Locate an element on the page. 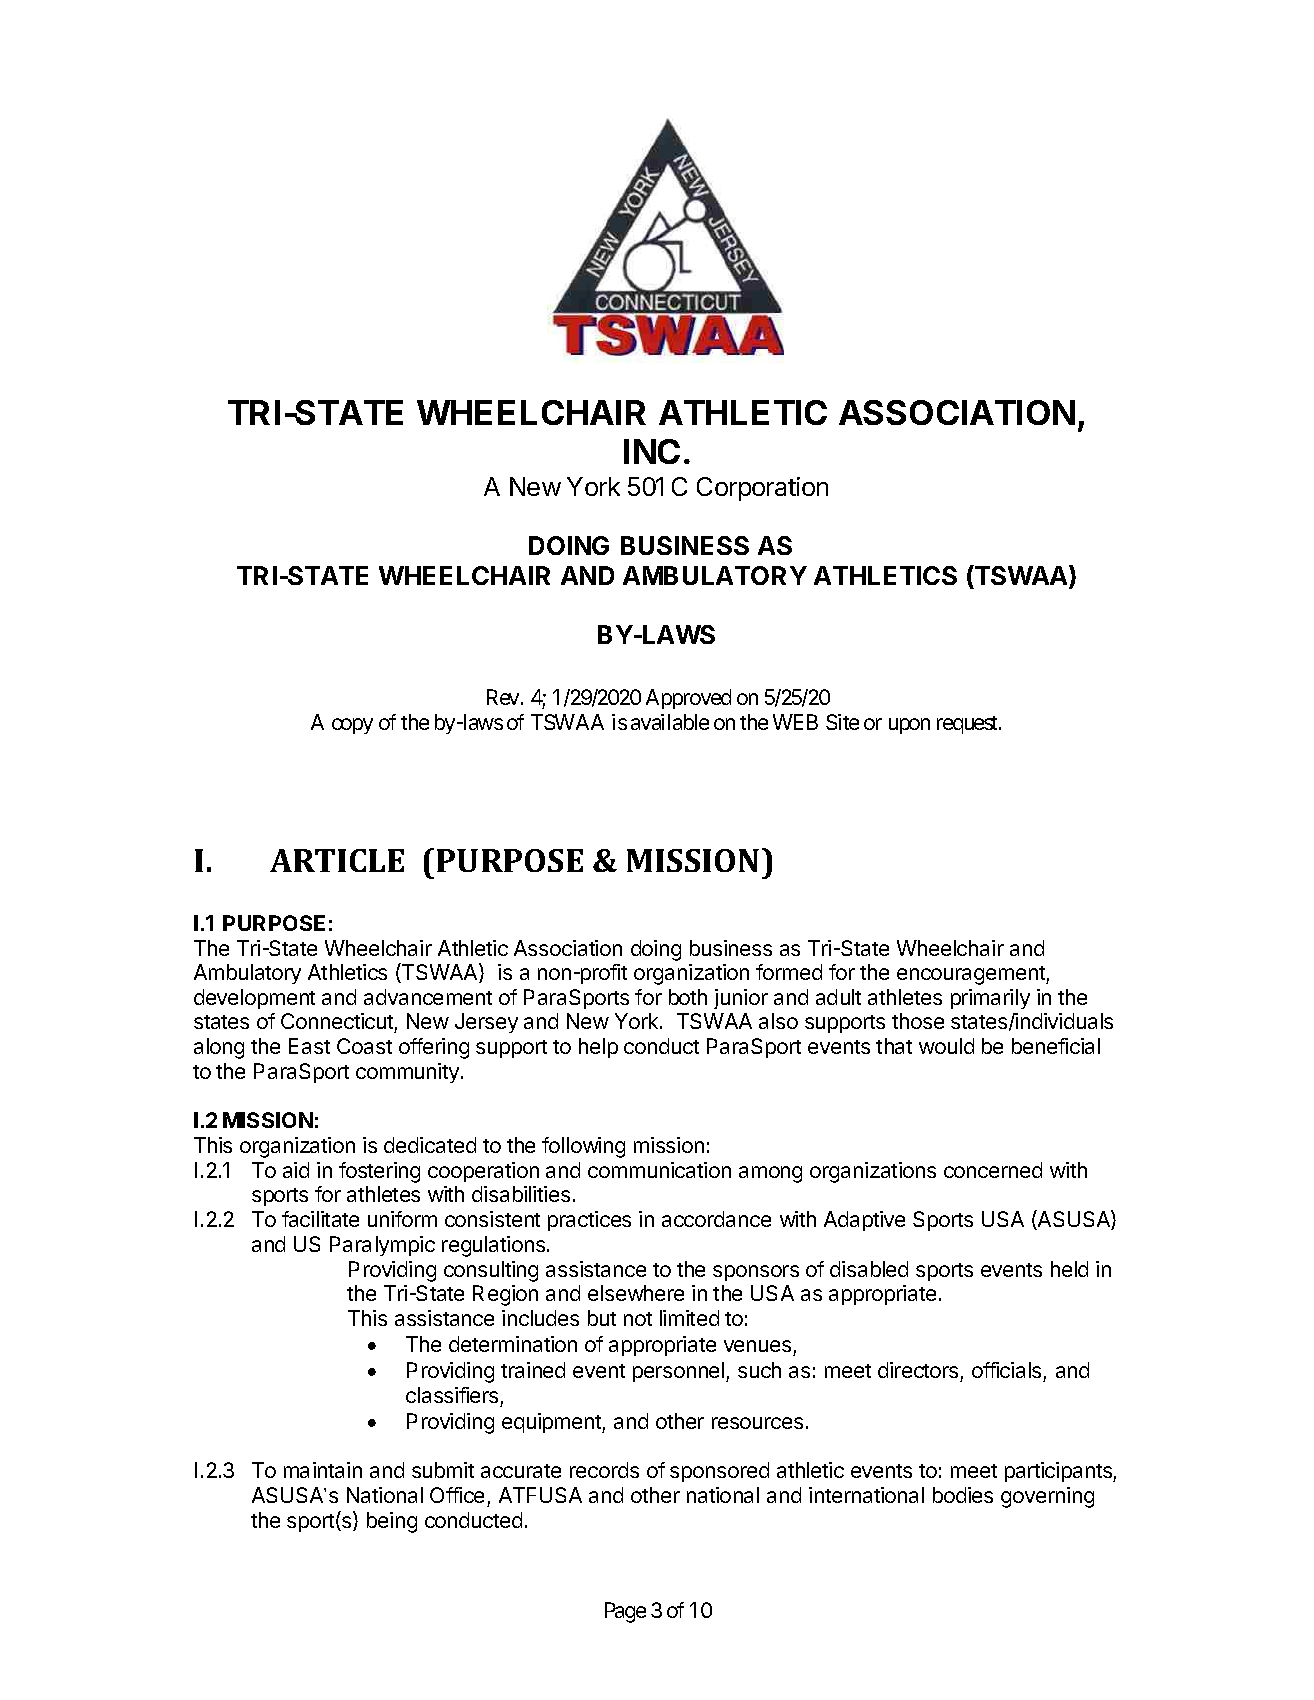  both is located at coordinates (688, 997).
